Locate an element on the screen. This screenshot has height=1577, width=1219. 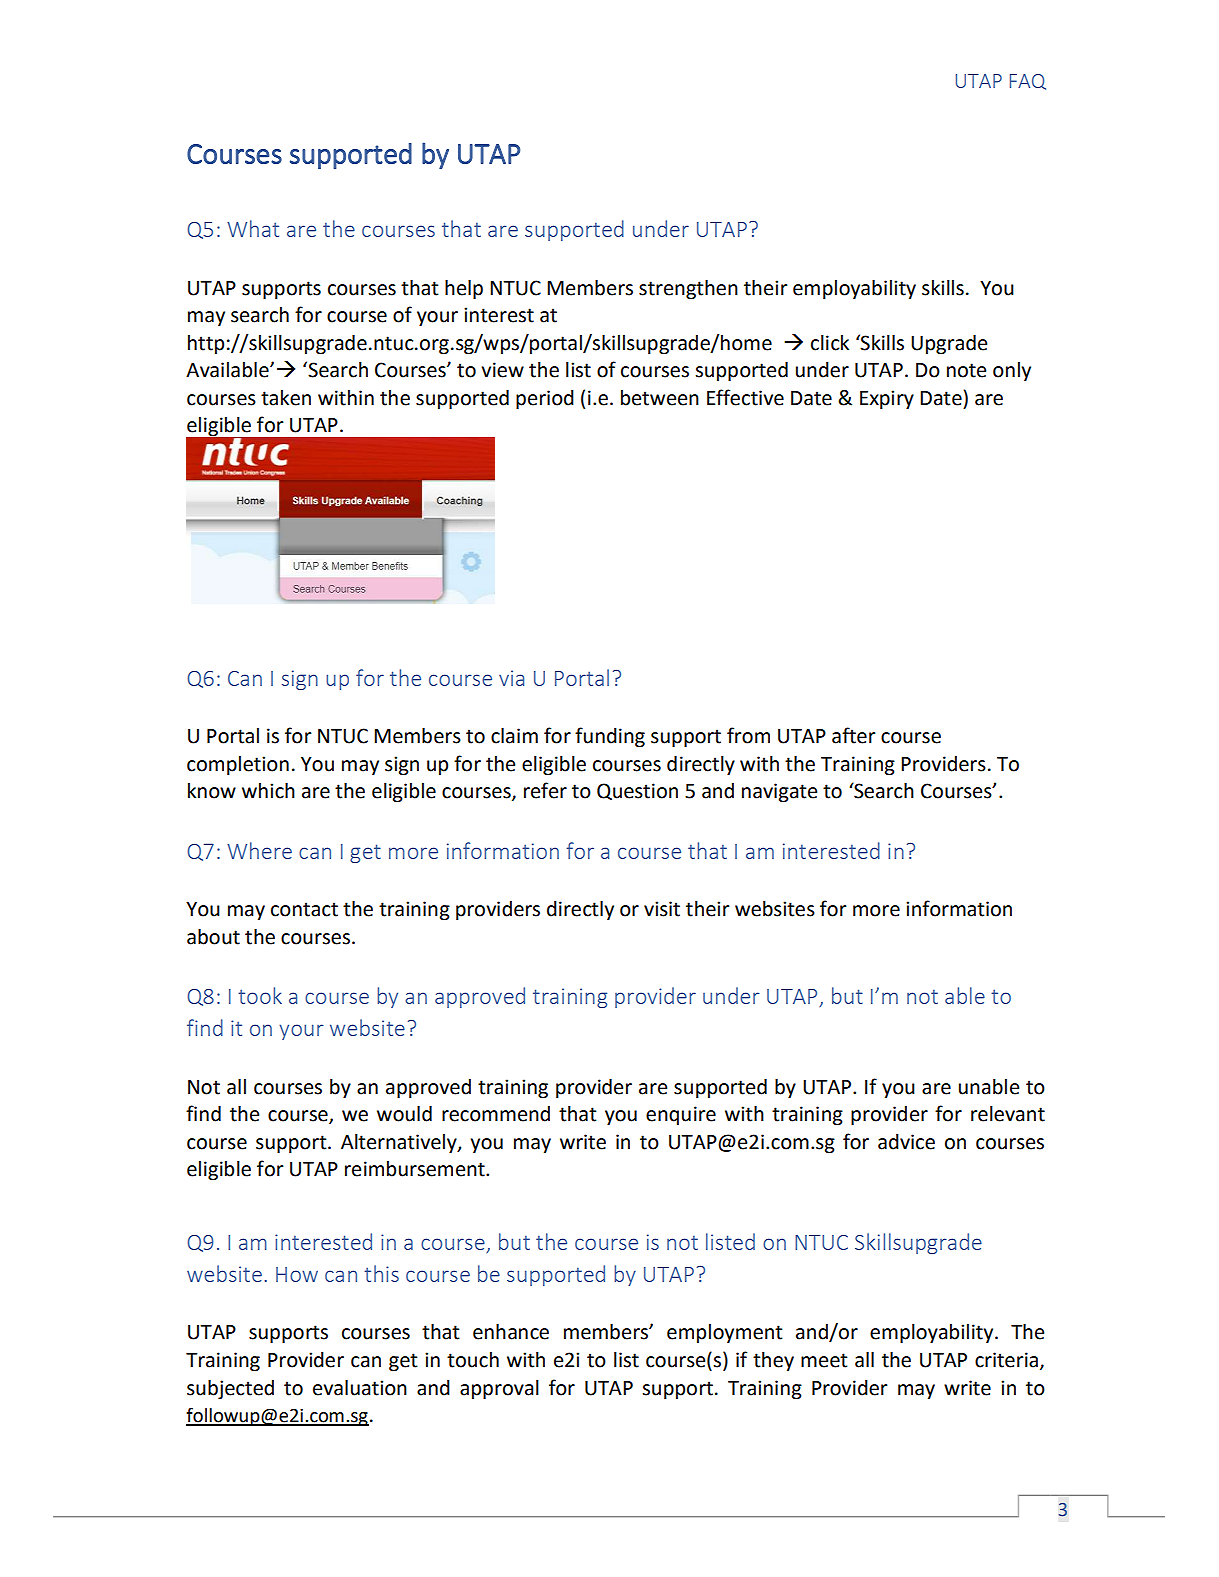
What is located at coordinates (253, 228).
